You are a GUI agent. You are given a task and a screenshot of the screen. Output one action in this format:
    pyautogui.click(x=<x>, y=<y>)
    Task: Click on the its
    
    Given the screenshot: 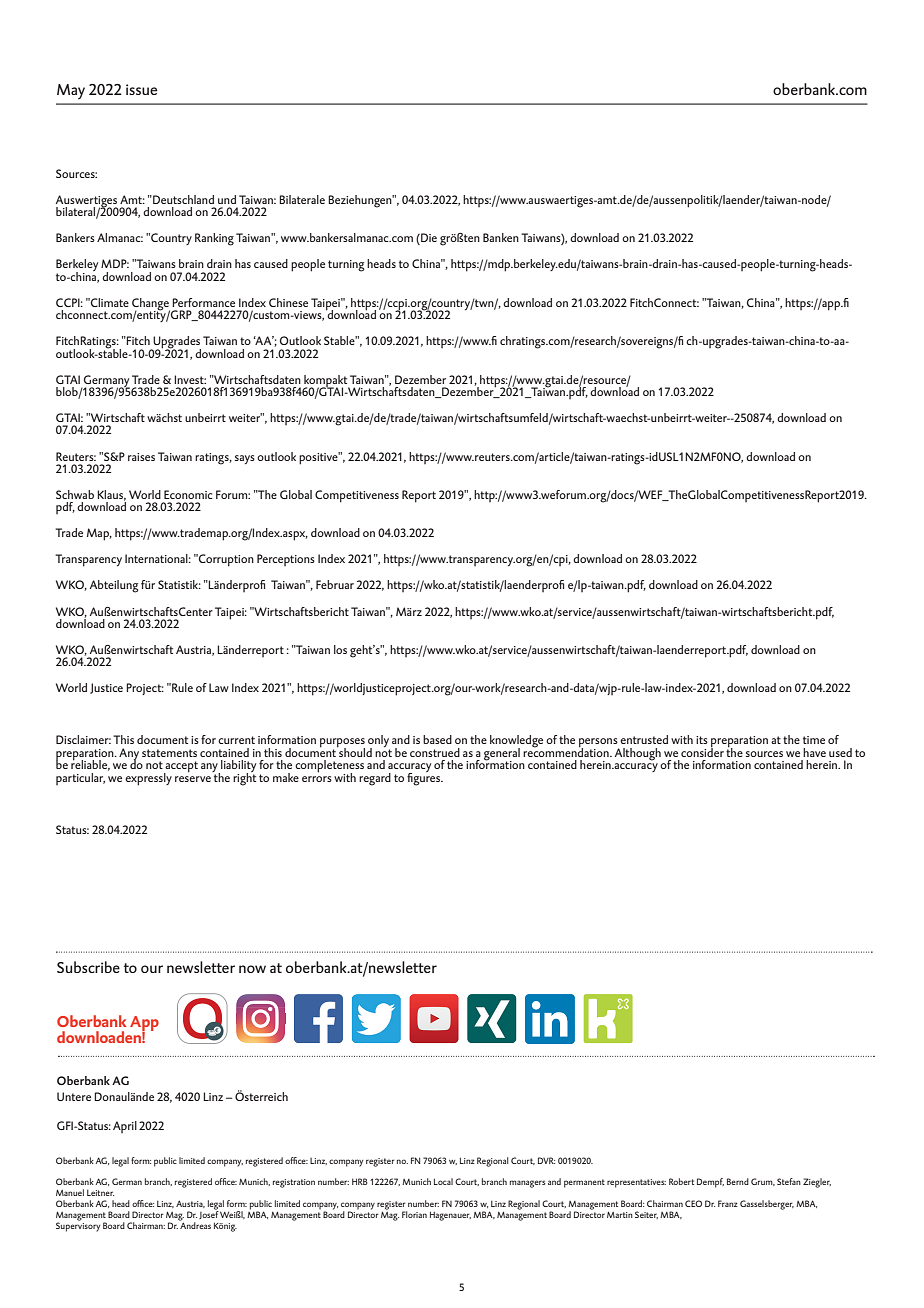 What is the action you would take?
    pyautogui.click(x=702, y=740)
